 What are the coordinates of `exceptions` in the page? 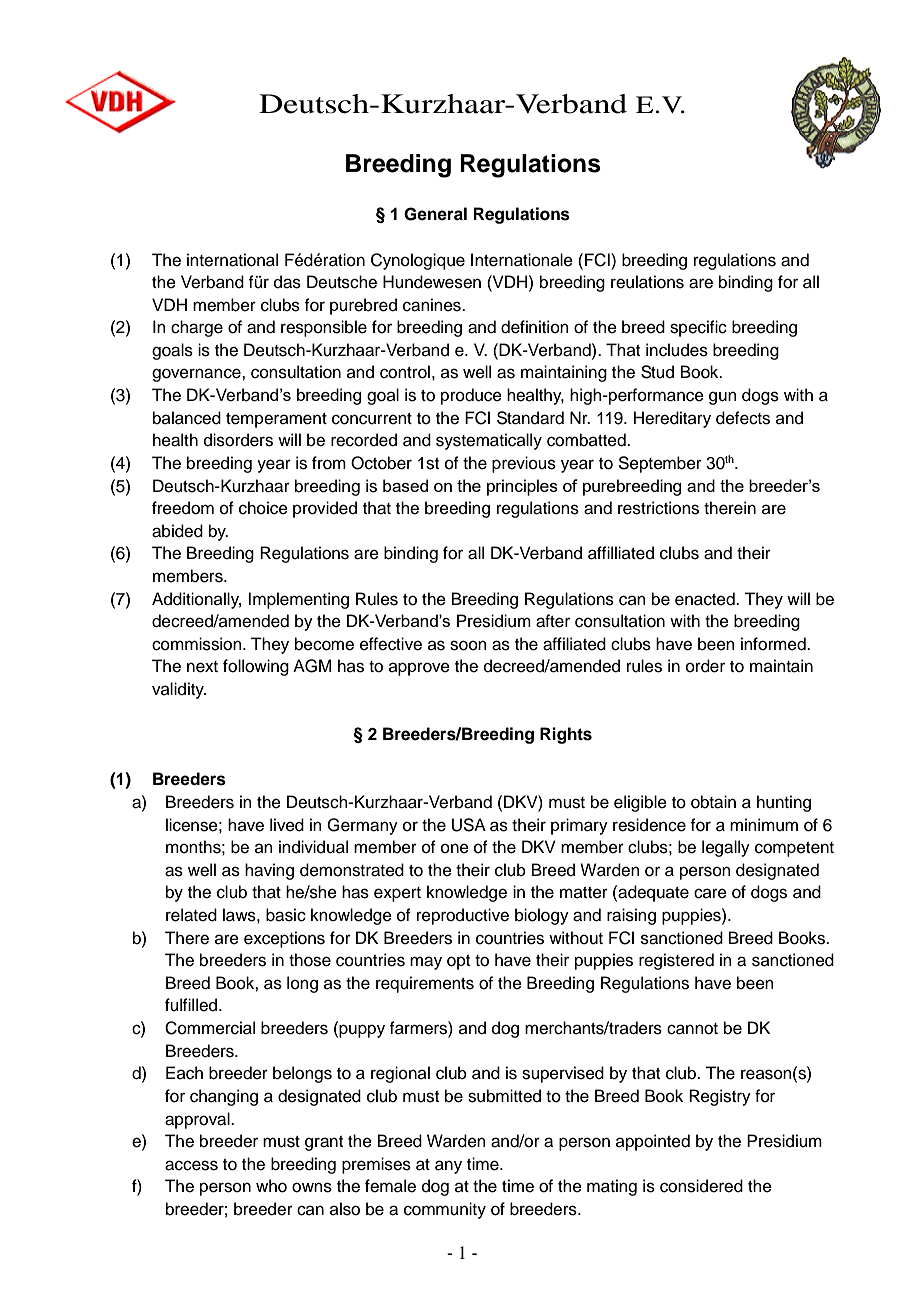 It's located at (284, 939).
